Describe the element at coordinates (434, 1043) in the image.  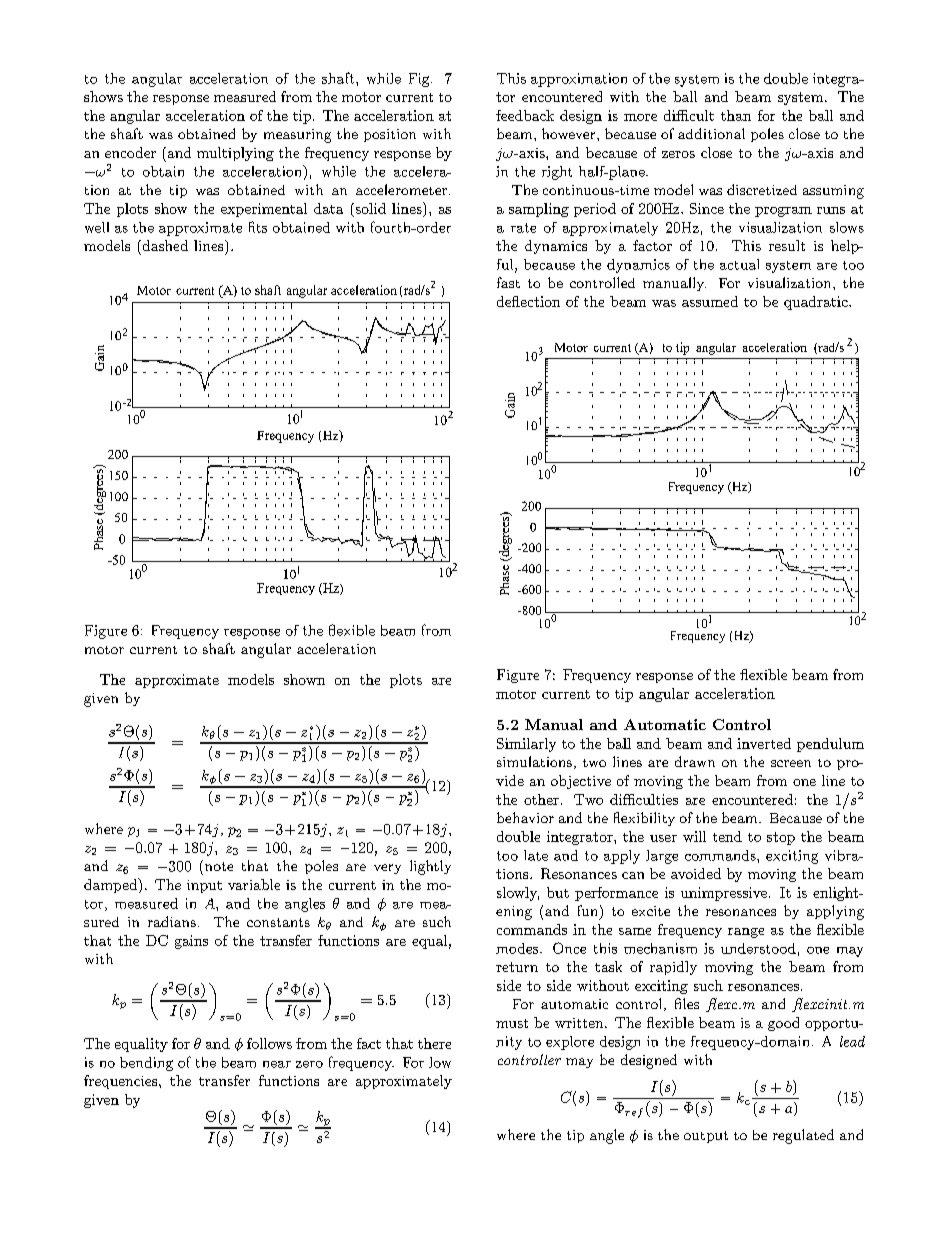
I see `there` at that location.
